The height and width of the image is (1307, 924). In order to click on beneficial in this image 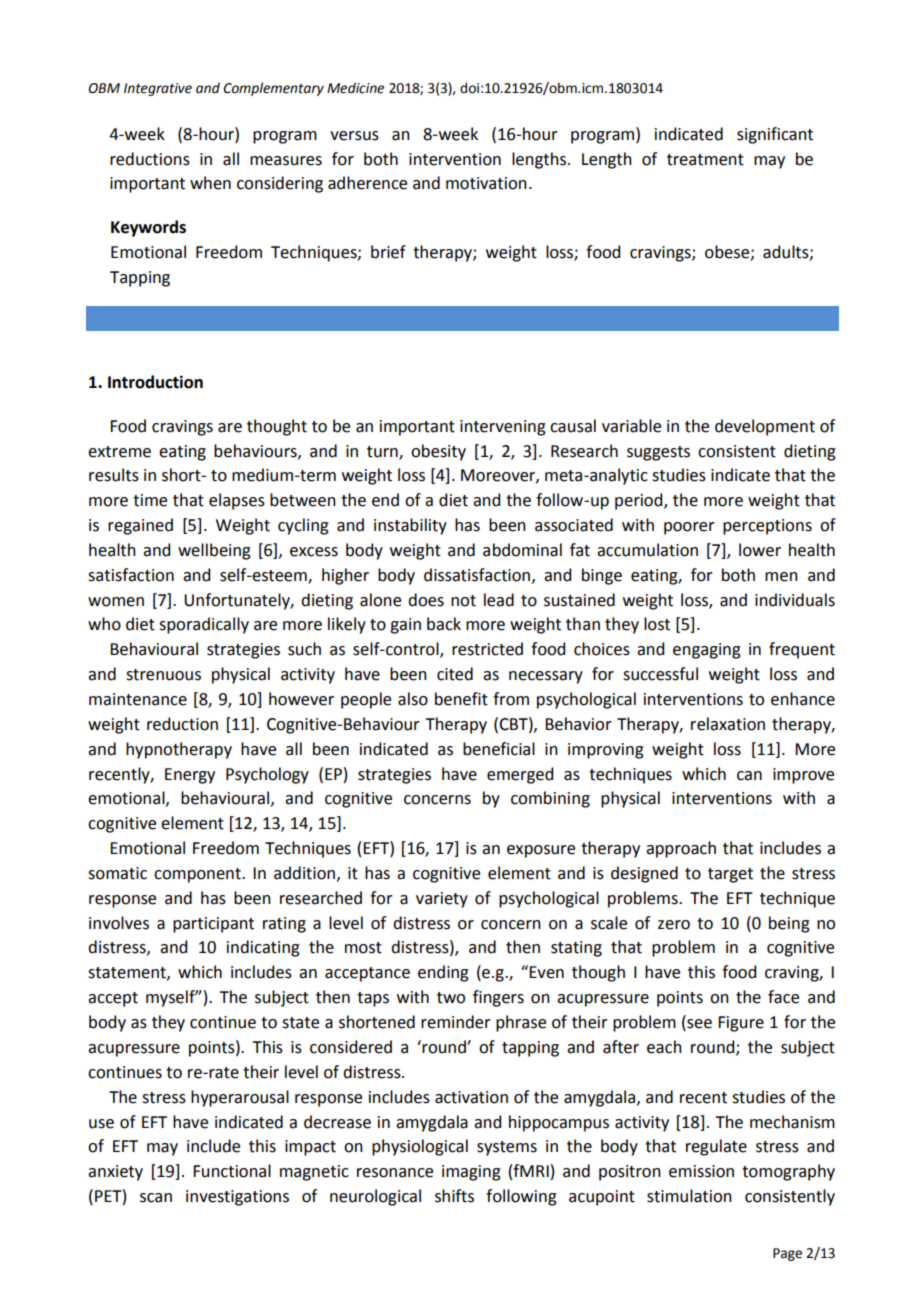, I will do `click(499, 749)`.
